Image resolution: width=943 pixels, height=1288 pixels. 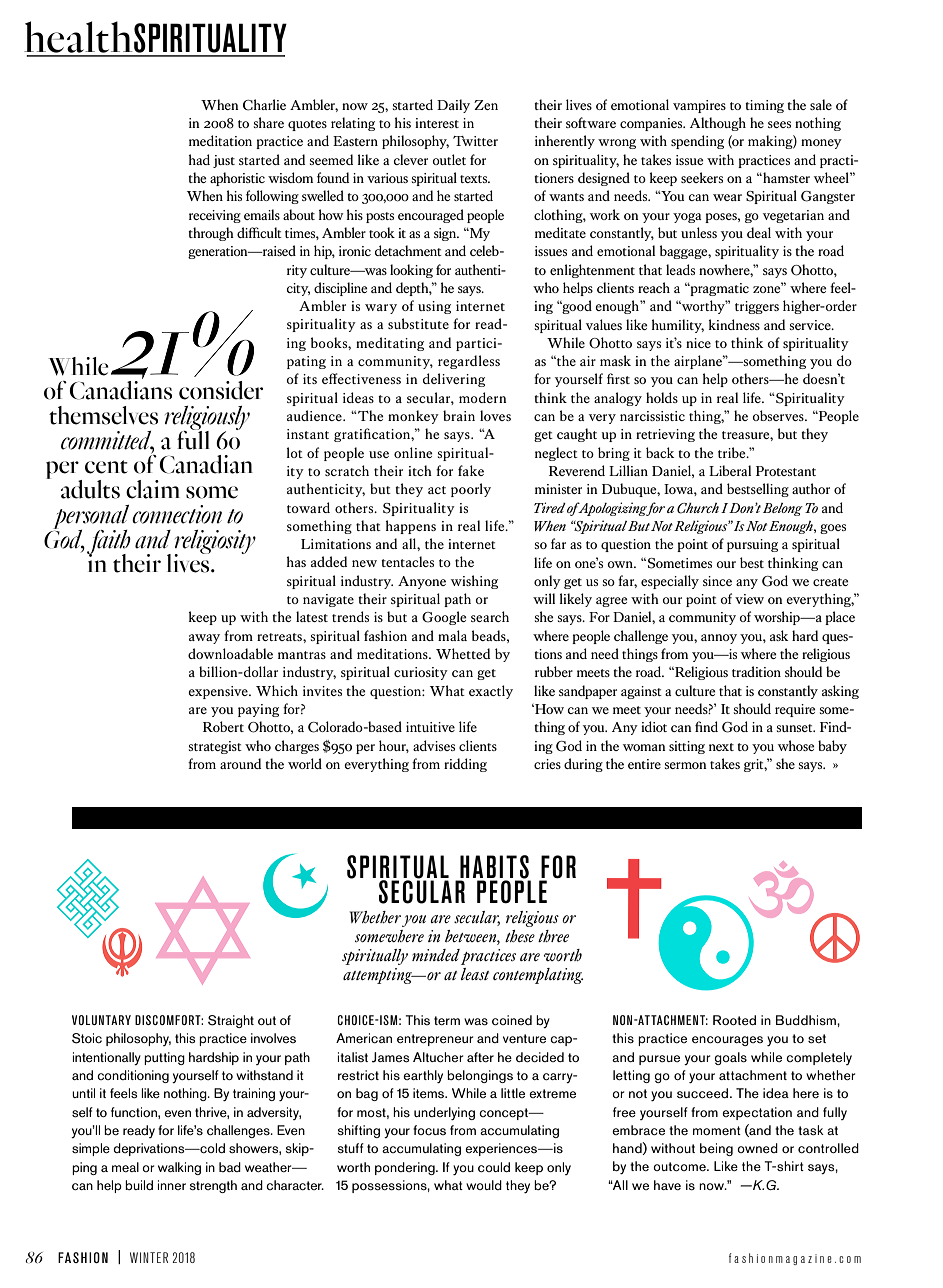 What do you see at coordinates (734, 324) in the image?
I see `kindness` at bounding box center [734, 324].
